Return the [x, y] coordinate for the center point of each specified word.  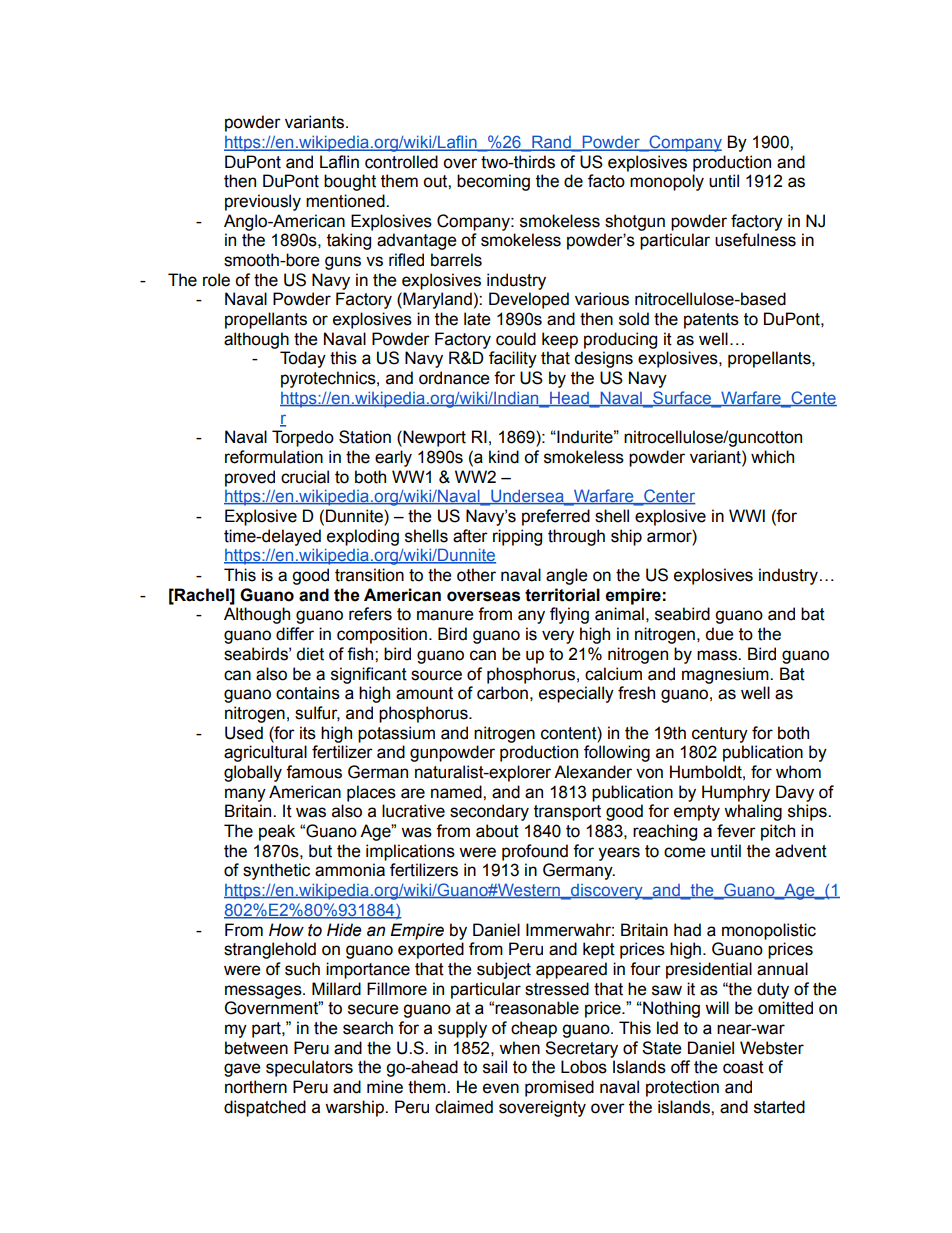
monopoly [667, 182]
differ [295, 634]
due [719, 634]
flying [569, 615]
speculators [309, 1068]
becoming [493, 182]
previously [263, 202]
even [501, 1088]
